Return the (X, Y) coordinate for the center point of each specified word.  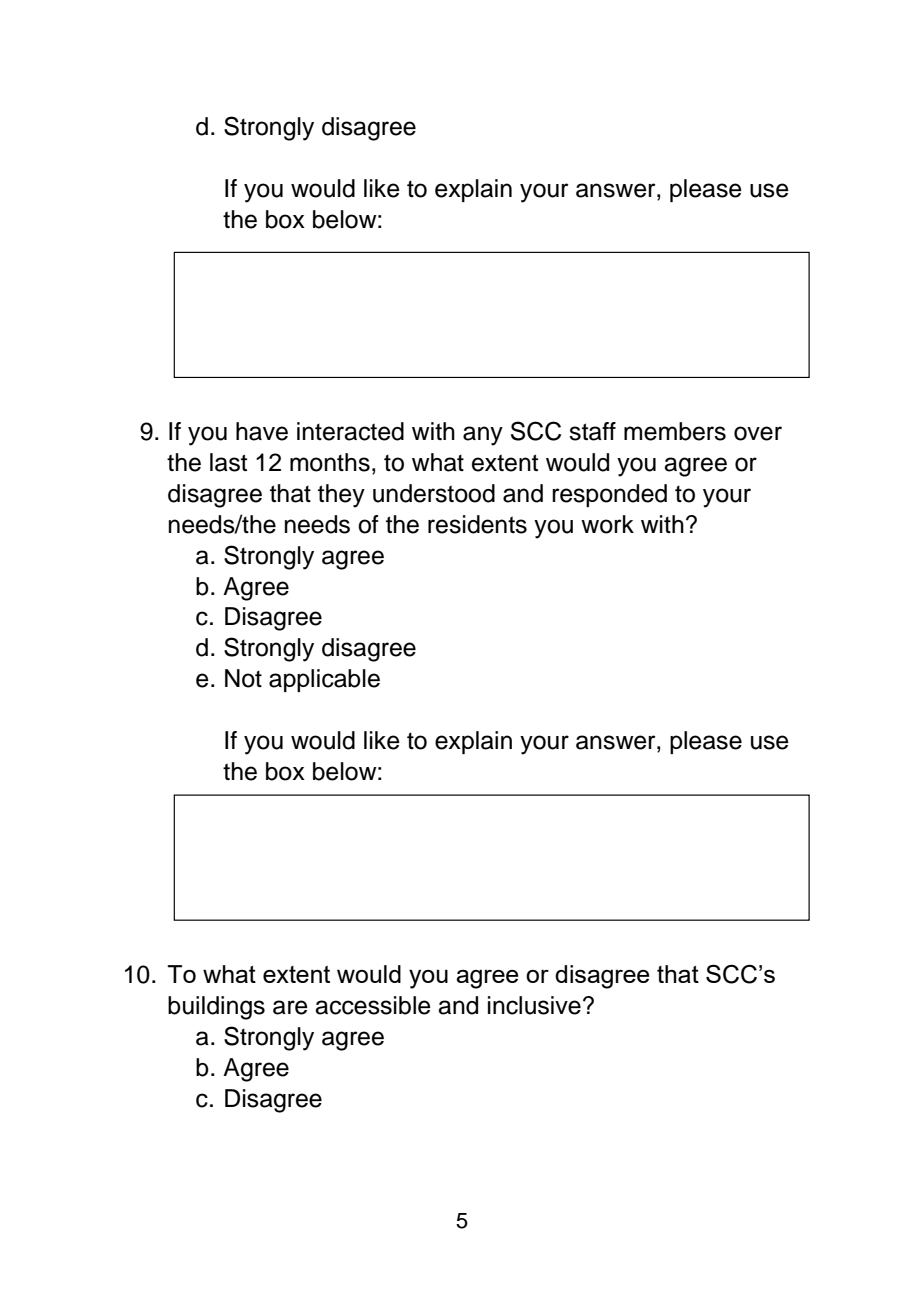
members (675, 431)
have (262, 431)
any (483, 436)
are (290, 1007)
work (607, 524)
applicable (324, 680)
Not (243, 678)
